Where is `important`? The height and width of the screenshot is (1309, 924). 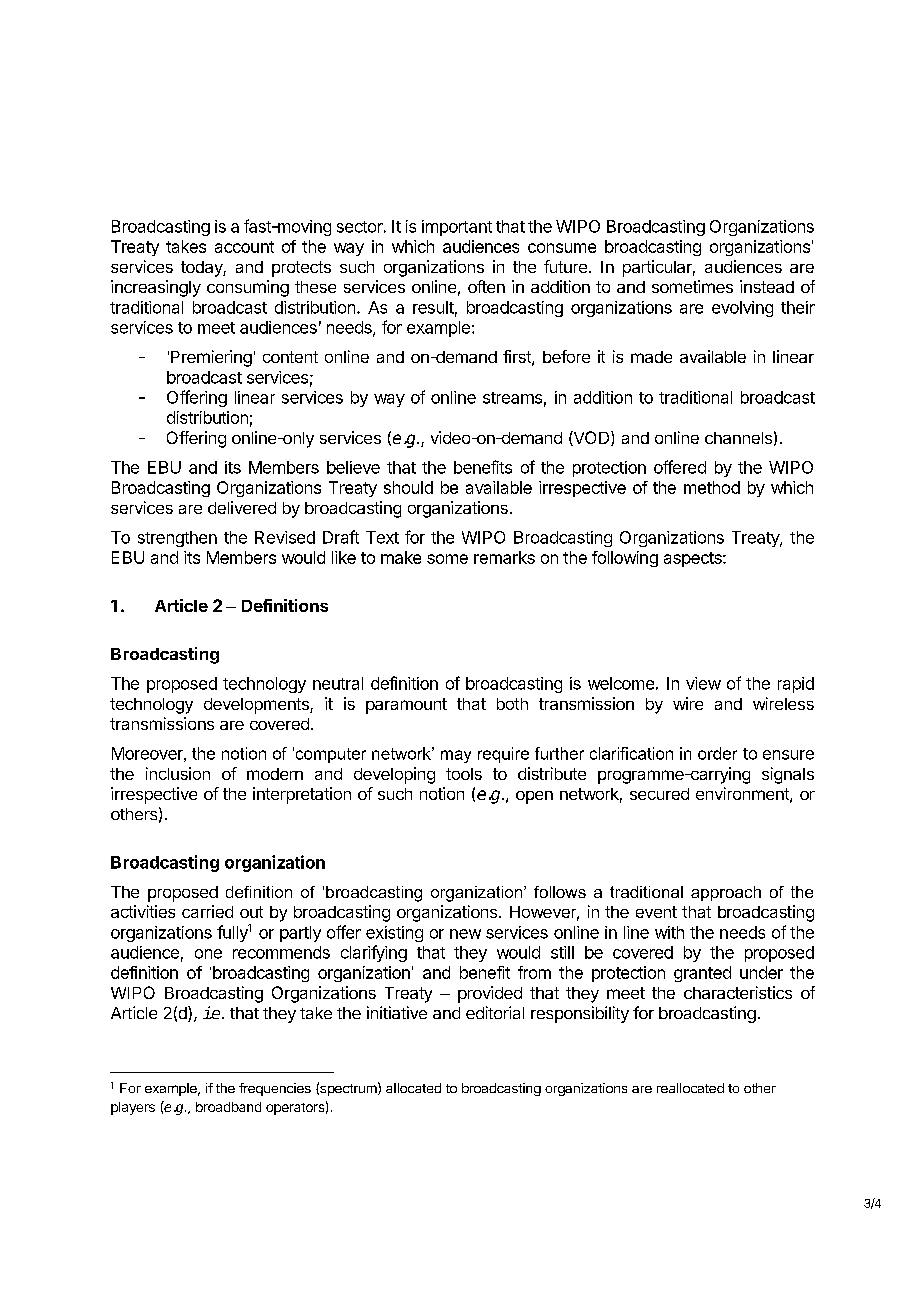
important is located at coordinates (457, 228).
